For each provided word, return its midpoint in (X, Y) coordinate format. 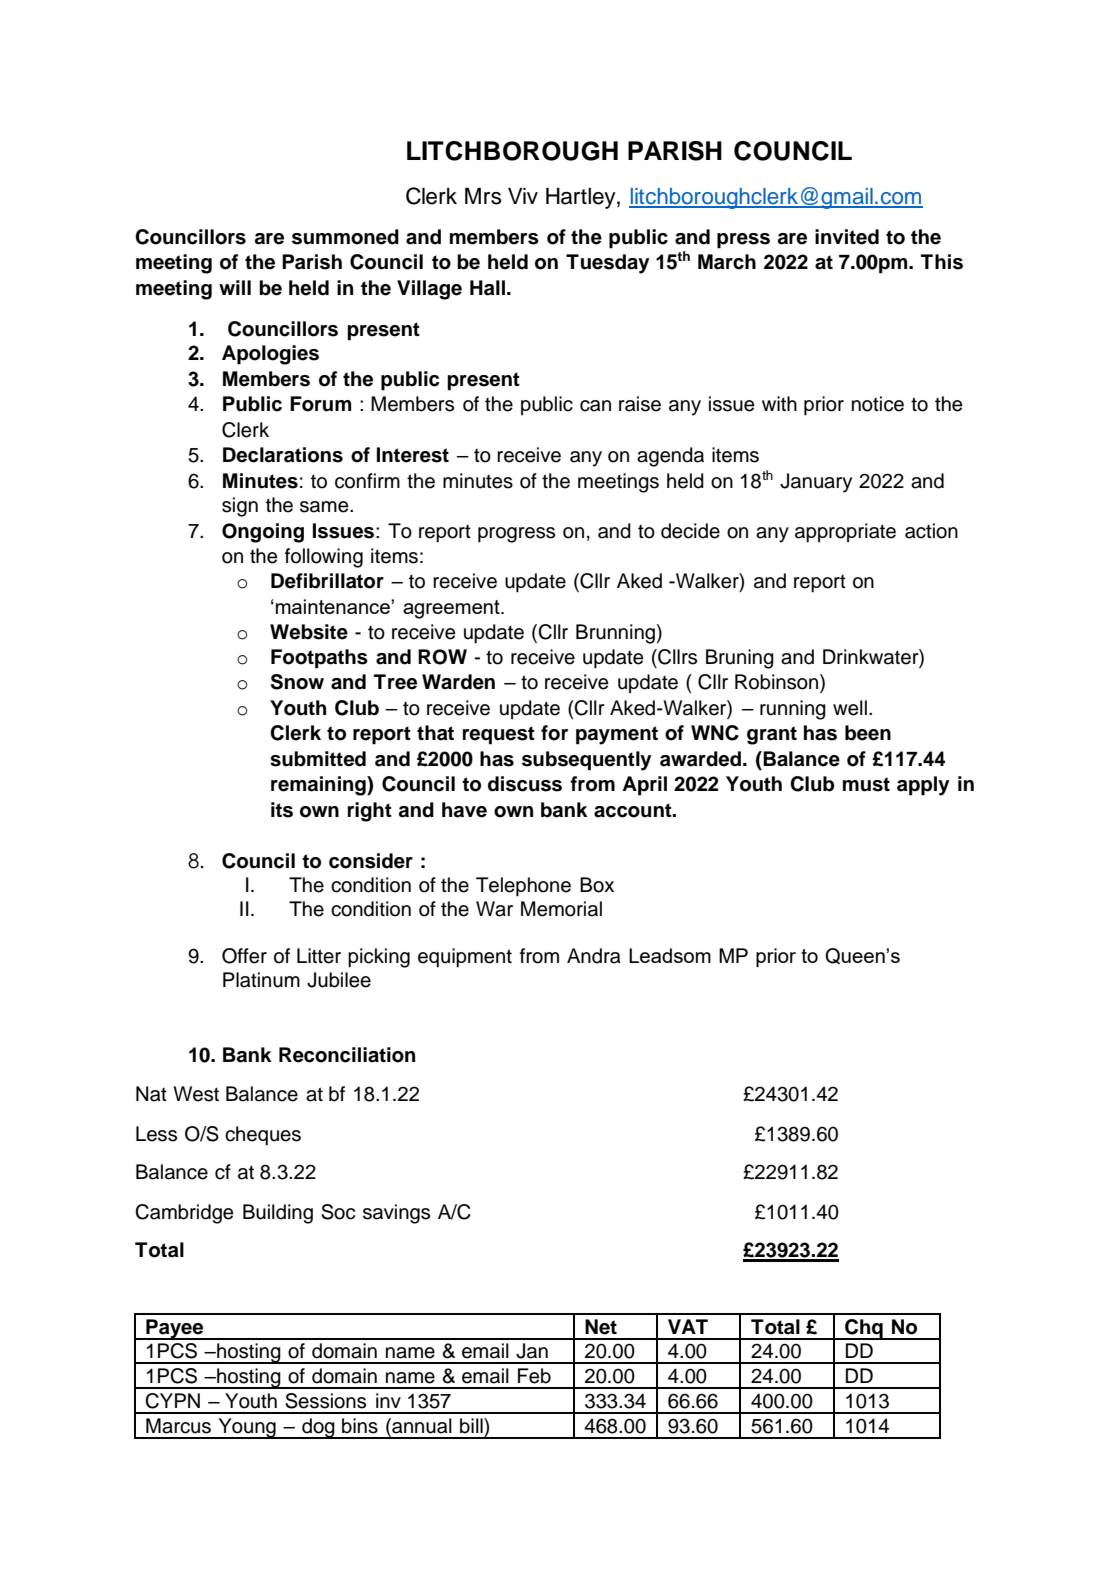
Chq (864, 1329)
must (866, 784)
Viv (523, 196)
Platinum (261, 980)
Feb (534, 1376)
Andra (594, 956)
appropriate (845, 533)
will (235, 287)
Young (247, 1428)
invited (847, 237)
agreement (452, 609)
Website (309, 632)
